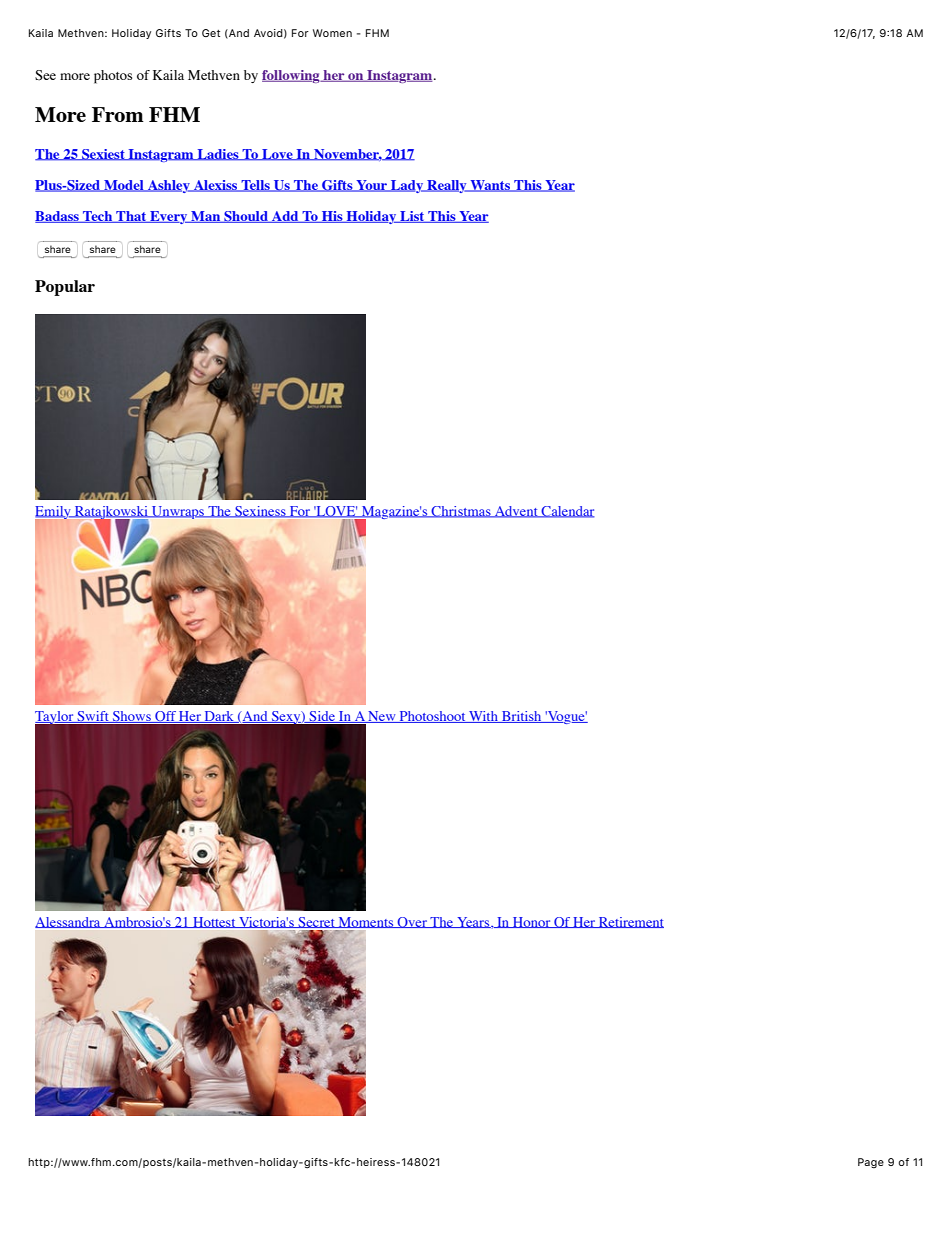 This image has height=1233, width=952. What do you see at coordinates (178, 512) in the image?
I see `Unwraps` at bounding box center [178, 512].
